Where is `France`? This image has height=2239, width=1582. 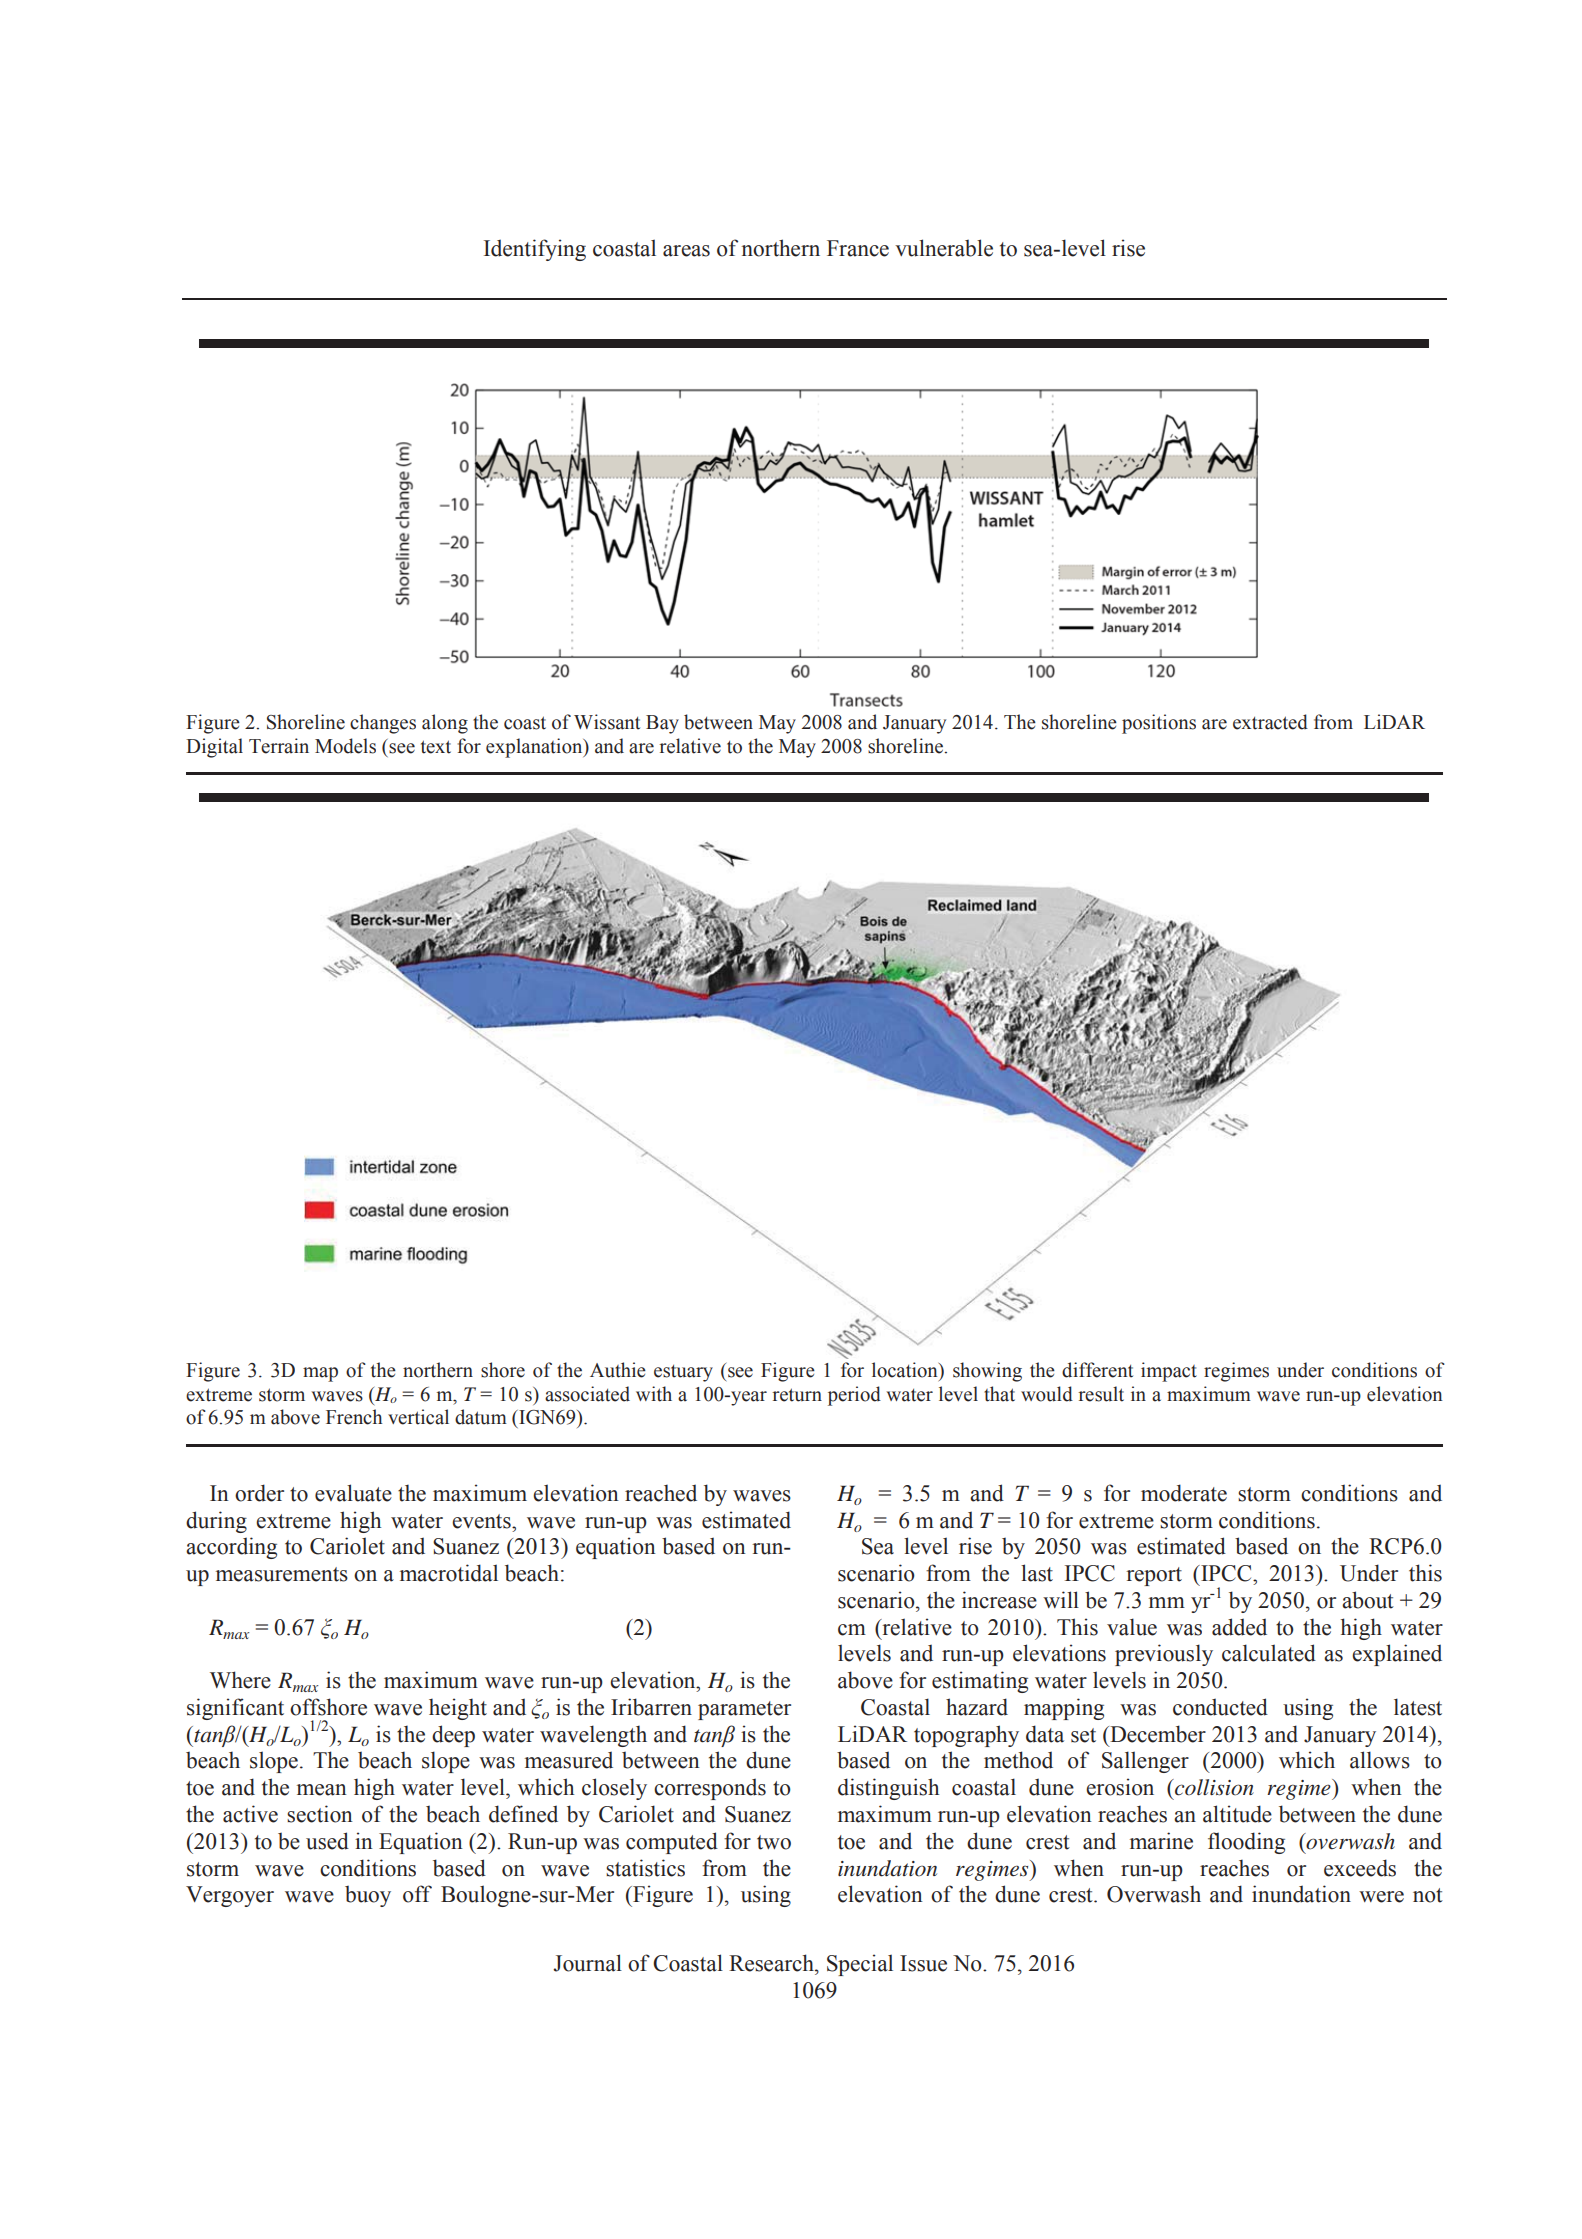
France is located at coordinates (858, 248).
